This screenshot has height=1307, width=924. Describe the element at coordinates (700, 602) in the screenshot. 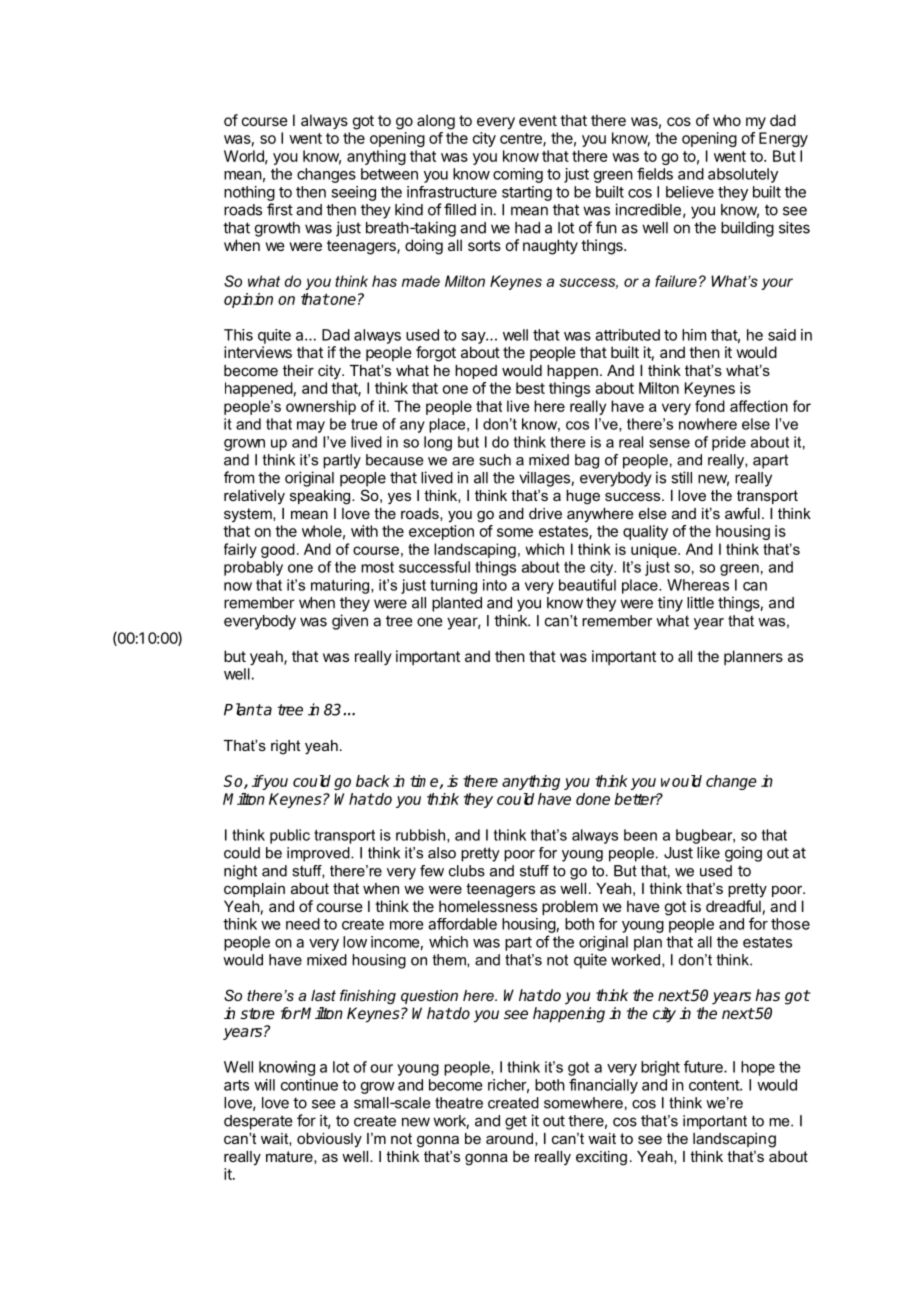

I see `little` at that location.
